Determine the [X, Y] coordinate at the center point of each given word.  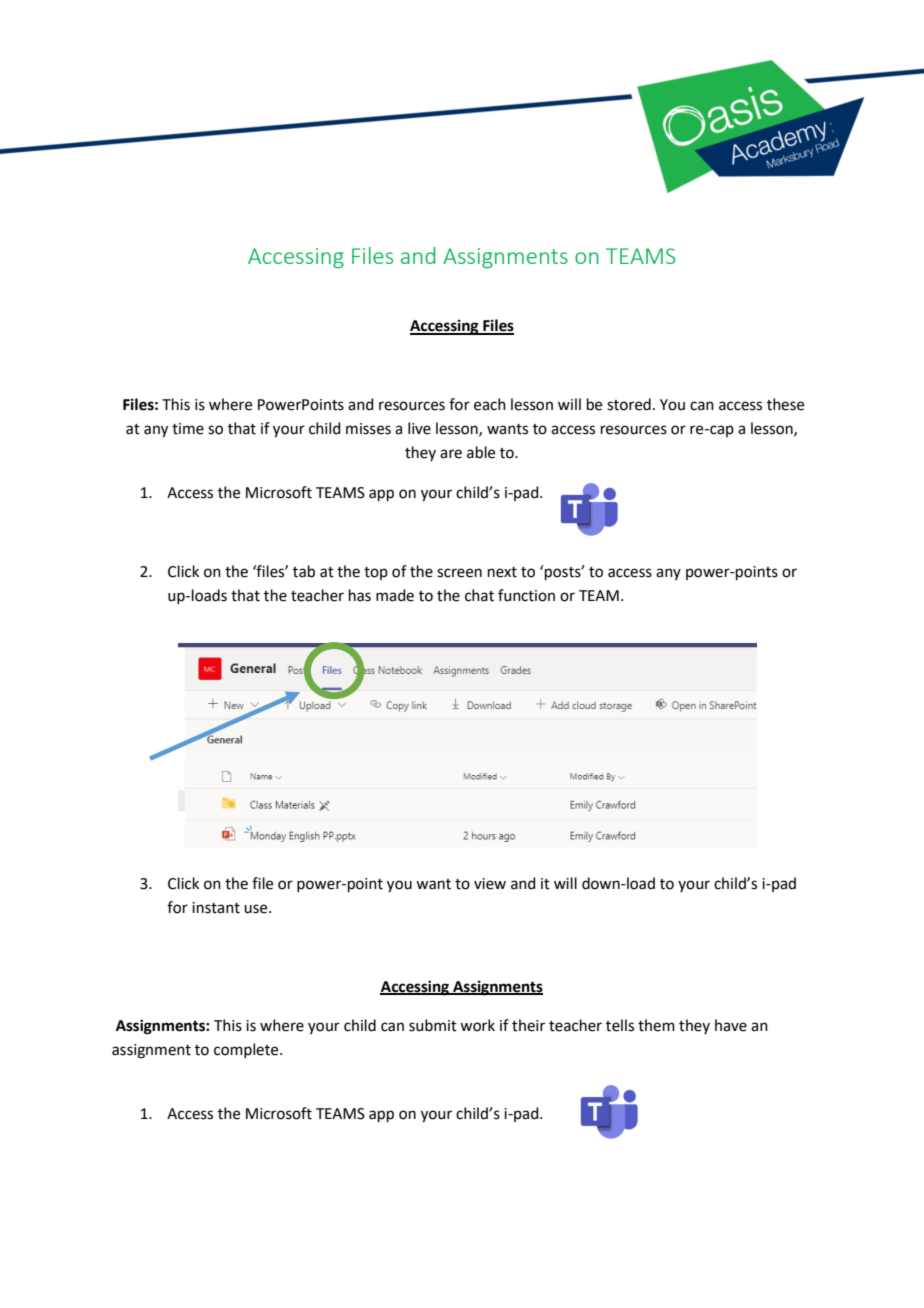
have [731, 1025]
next [502, 572]
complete [247, 1050]
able [481, 452]
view [490, 884]
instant [216, 908]
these [785, 404]
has [360, 595]
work [477, 1025]
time [188, 429]
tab [304, 571]
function [526, 595]
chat [479, 595]
